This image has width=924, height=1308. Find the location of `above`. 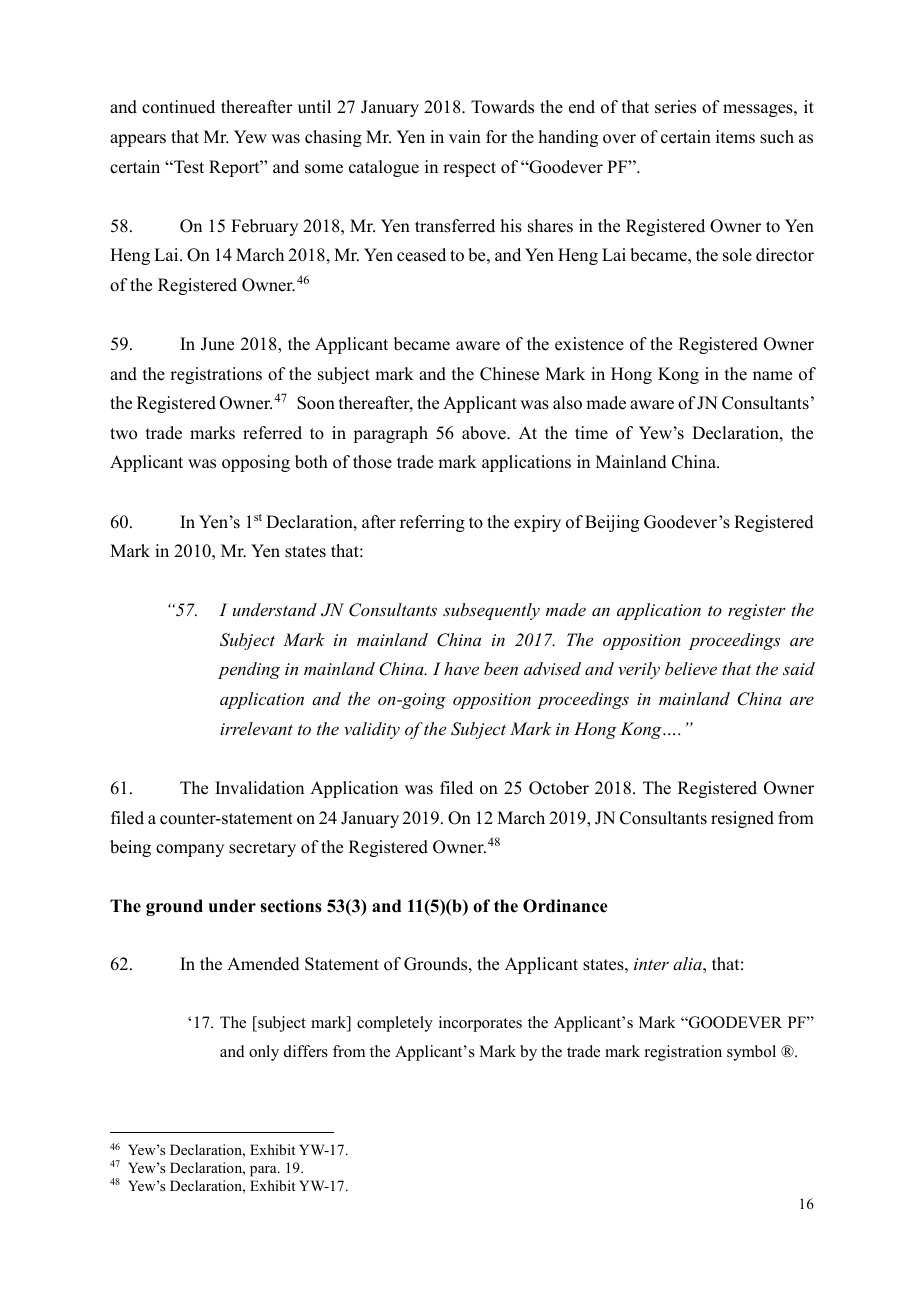

above is located at coordinates (485, 433).
